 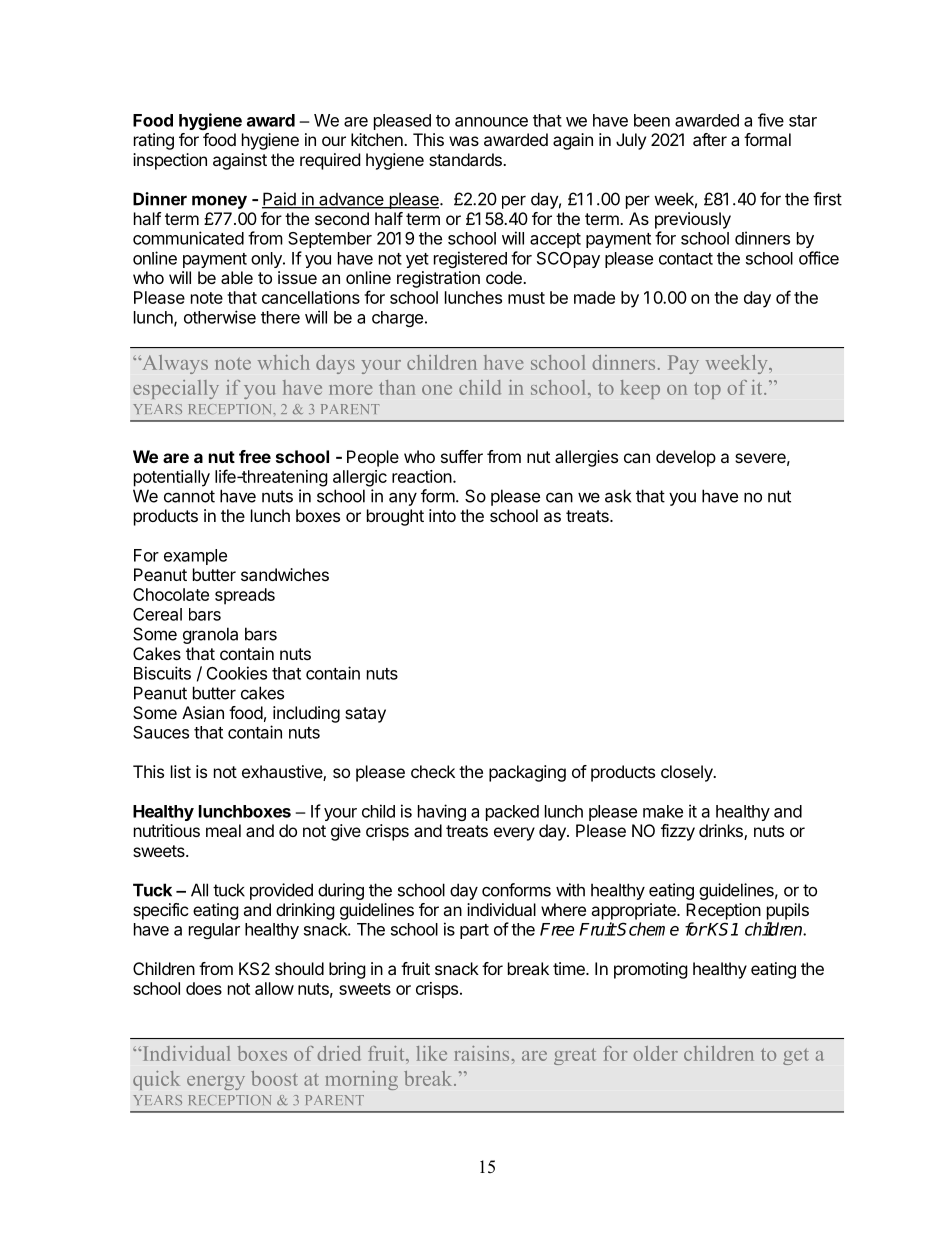 What do you see at coordinates (707, 390) in the screenshot?
I see `top` at bounding box center [707, 390].
